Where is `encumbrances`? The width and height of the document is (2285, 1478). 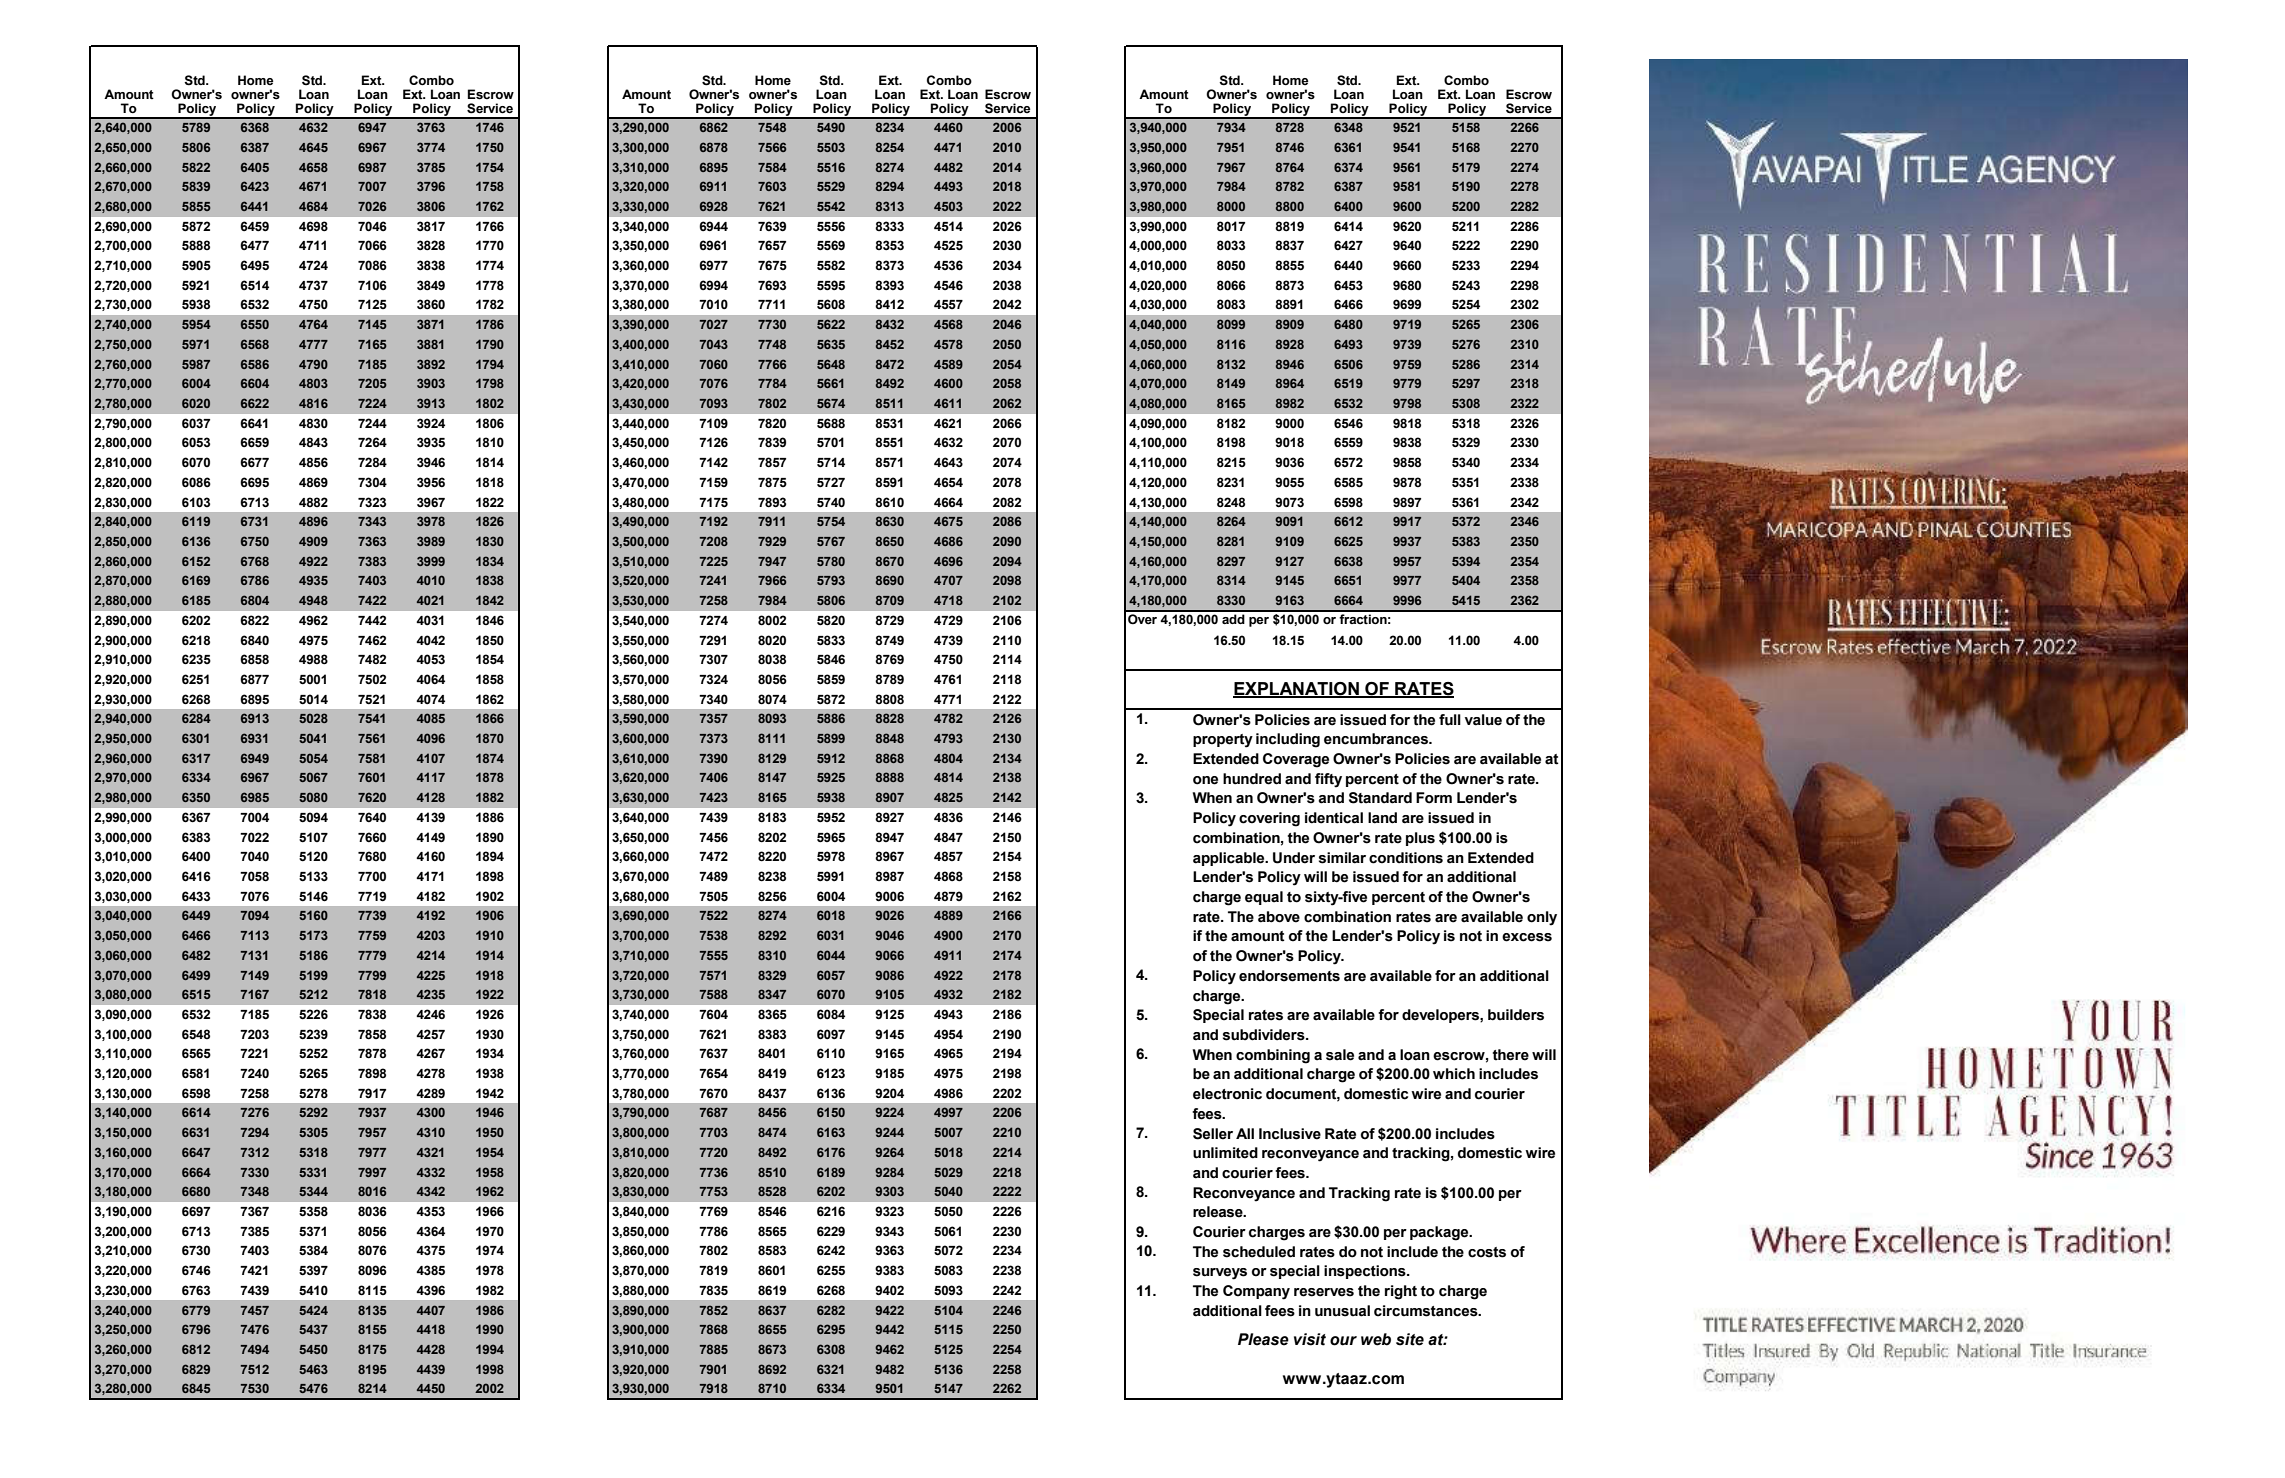 encumbrances is located at coordinates (1377, 739).
